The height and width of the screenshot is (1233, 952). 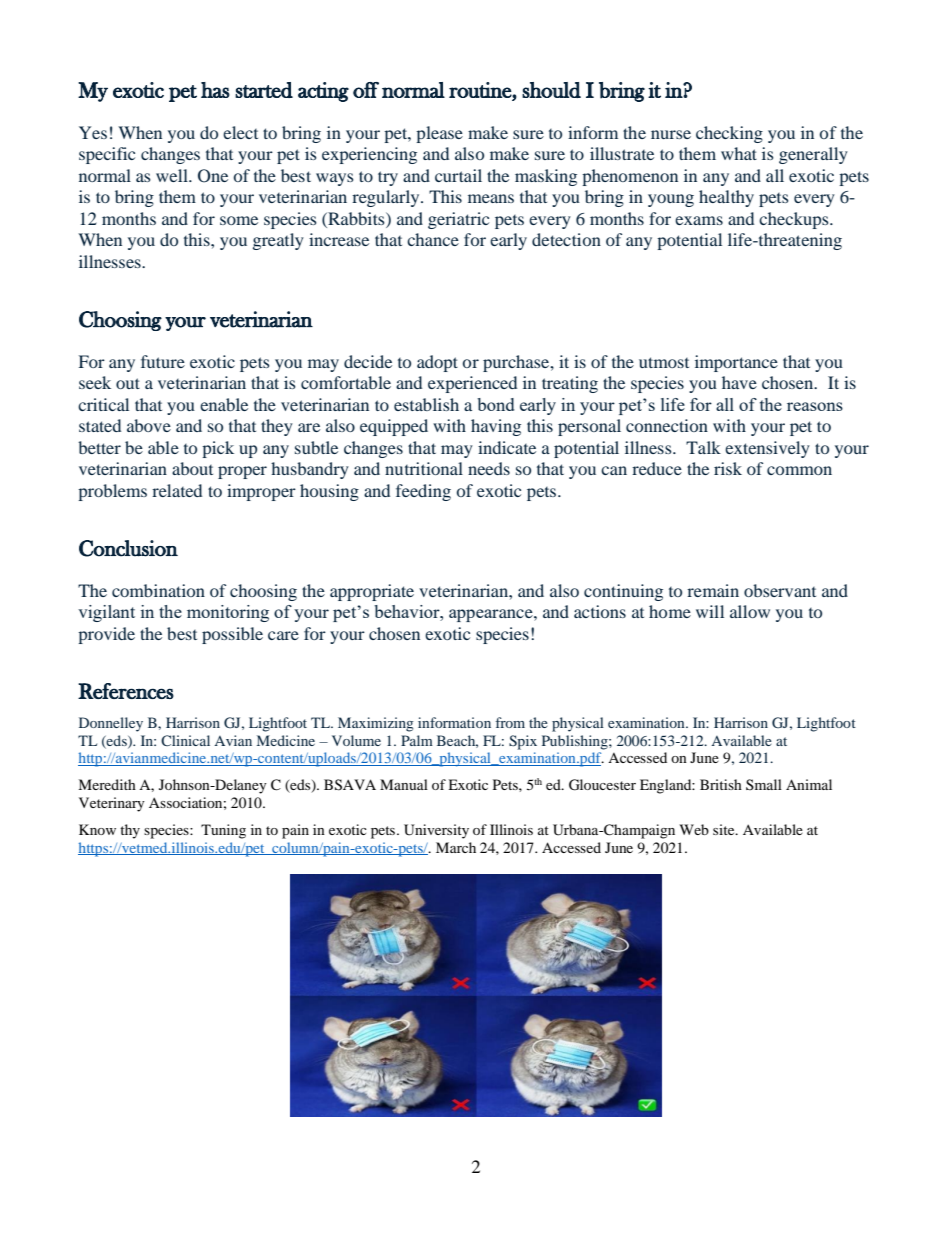 What do you see at coordinates (192, 468) in the screenshot?
I see `about` at bounding box center [192, 468].
